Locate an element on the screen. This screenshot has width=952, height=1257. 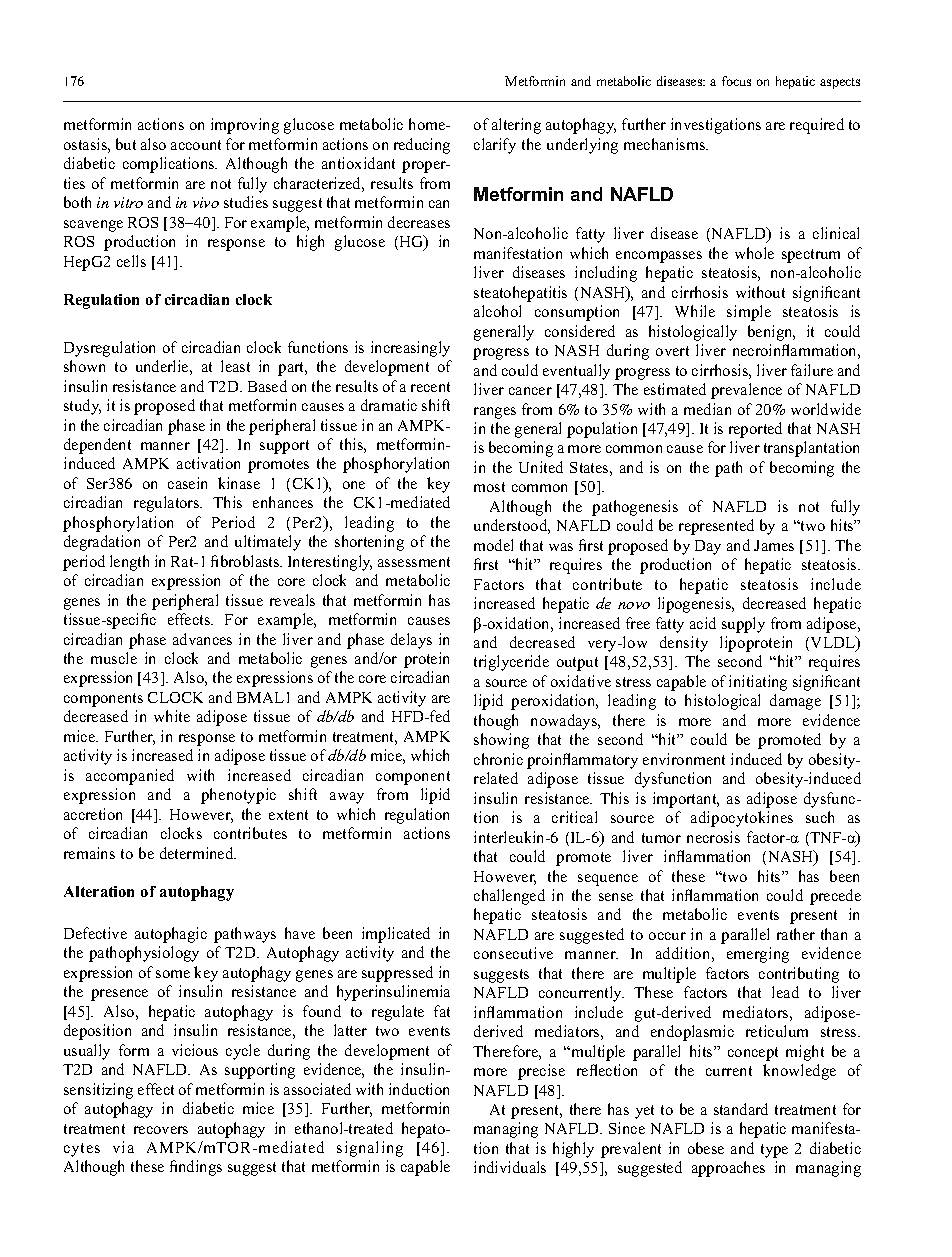
important is located at coordinates (686, 800).
